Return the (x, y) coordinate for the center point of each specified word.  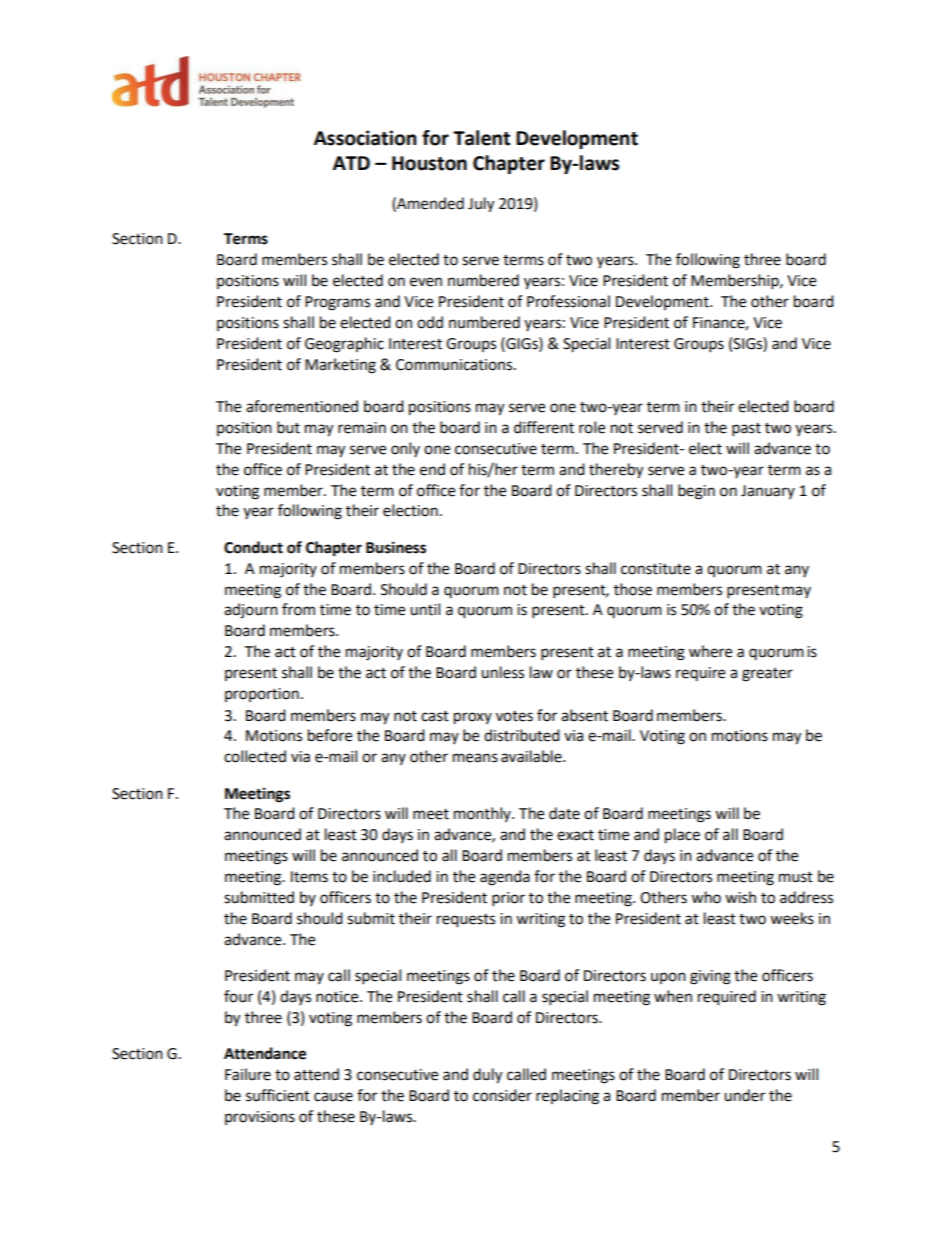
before (330, 735)
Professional (568, 301)
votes (514, 716)
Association (365, 138)
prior (508, 899)
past (746, 430)
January (768, 492)
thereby (616, 471)
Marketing (340, 366)
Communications (455, 365)
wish (740, 897)
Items (309, 877)
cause (333, 1097)
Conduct (253, 547)
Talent (481, 138)
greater (767, 675)
